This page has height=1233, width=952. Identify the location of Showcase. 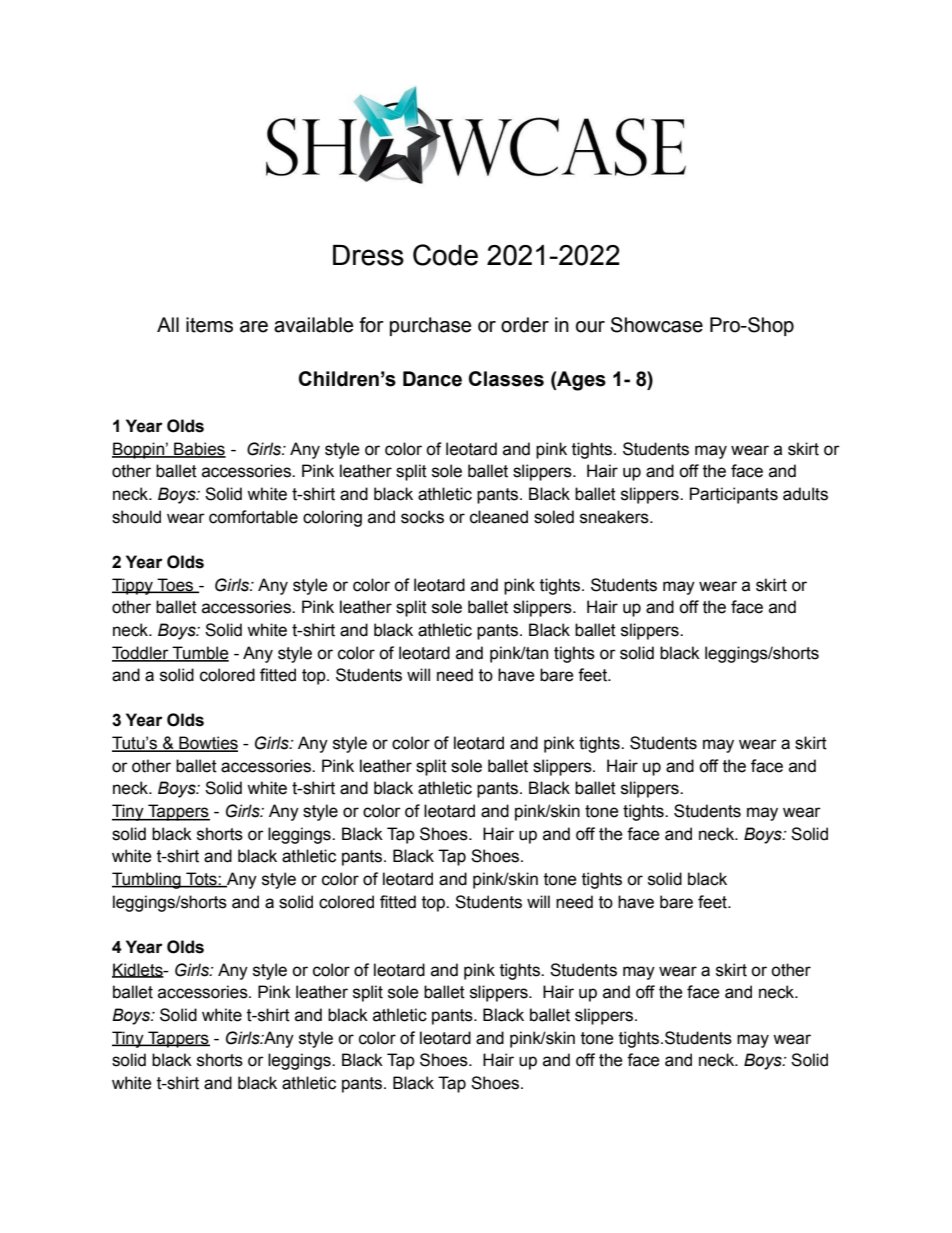
(657, 325).
